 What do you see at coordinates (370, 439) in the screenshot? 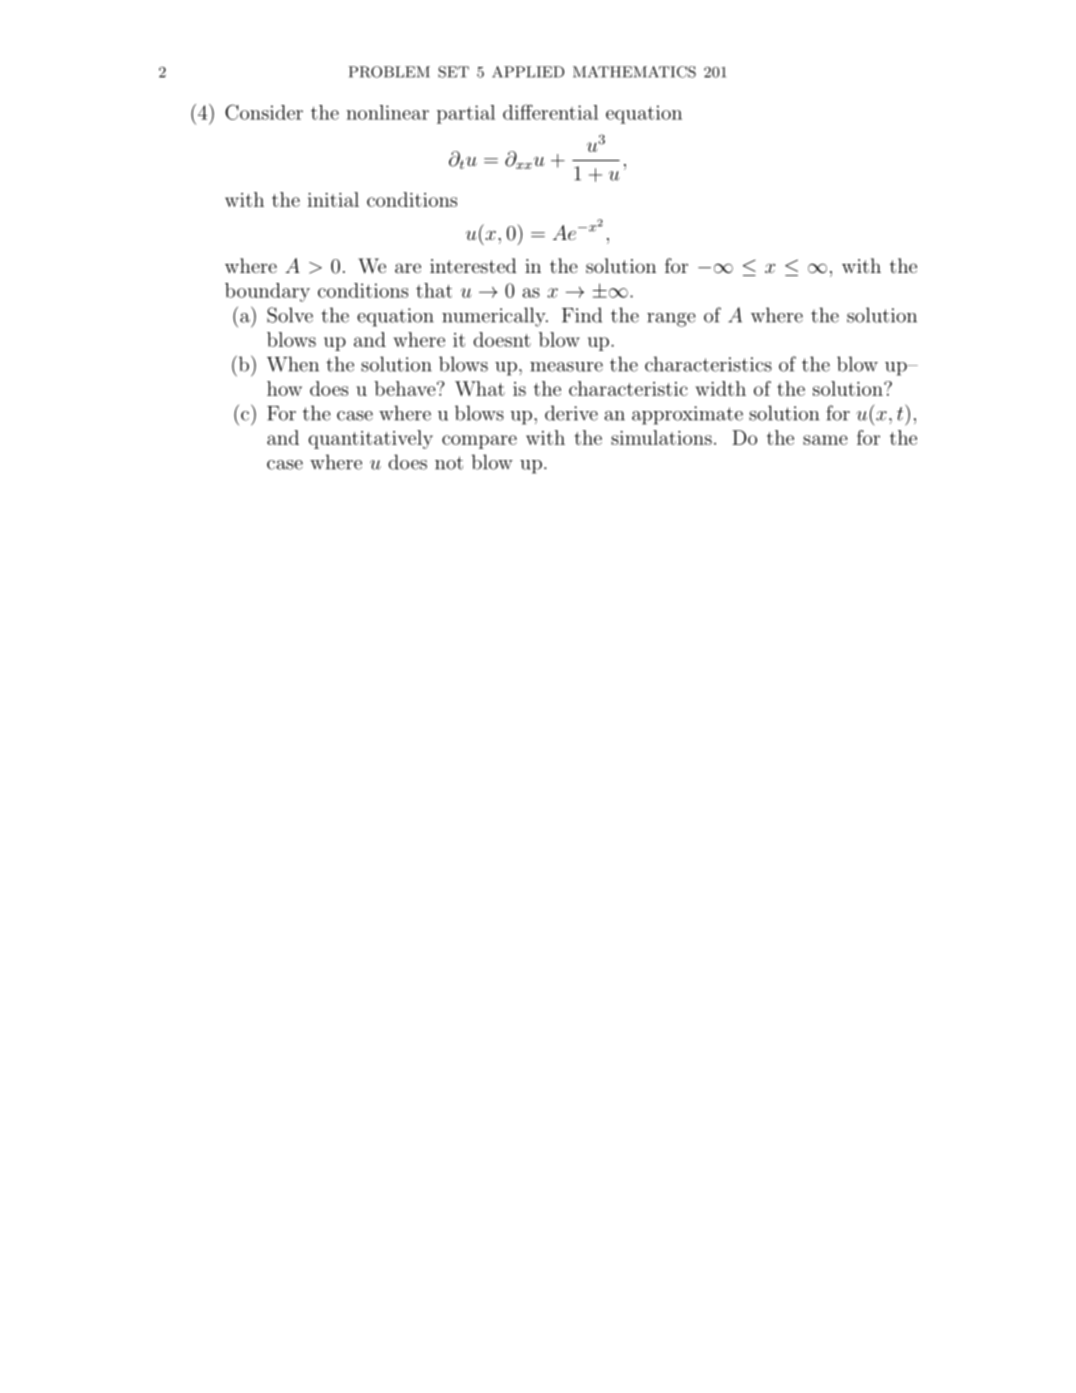
I see `quantitatively` at bounding box center [370, 439].
